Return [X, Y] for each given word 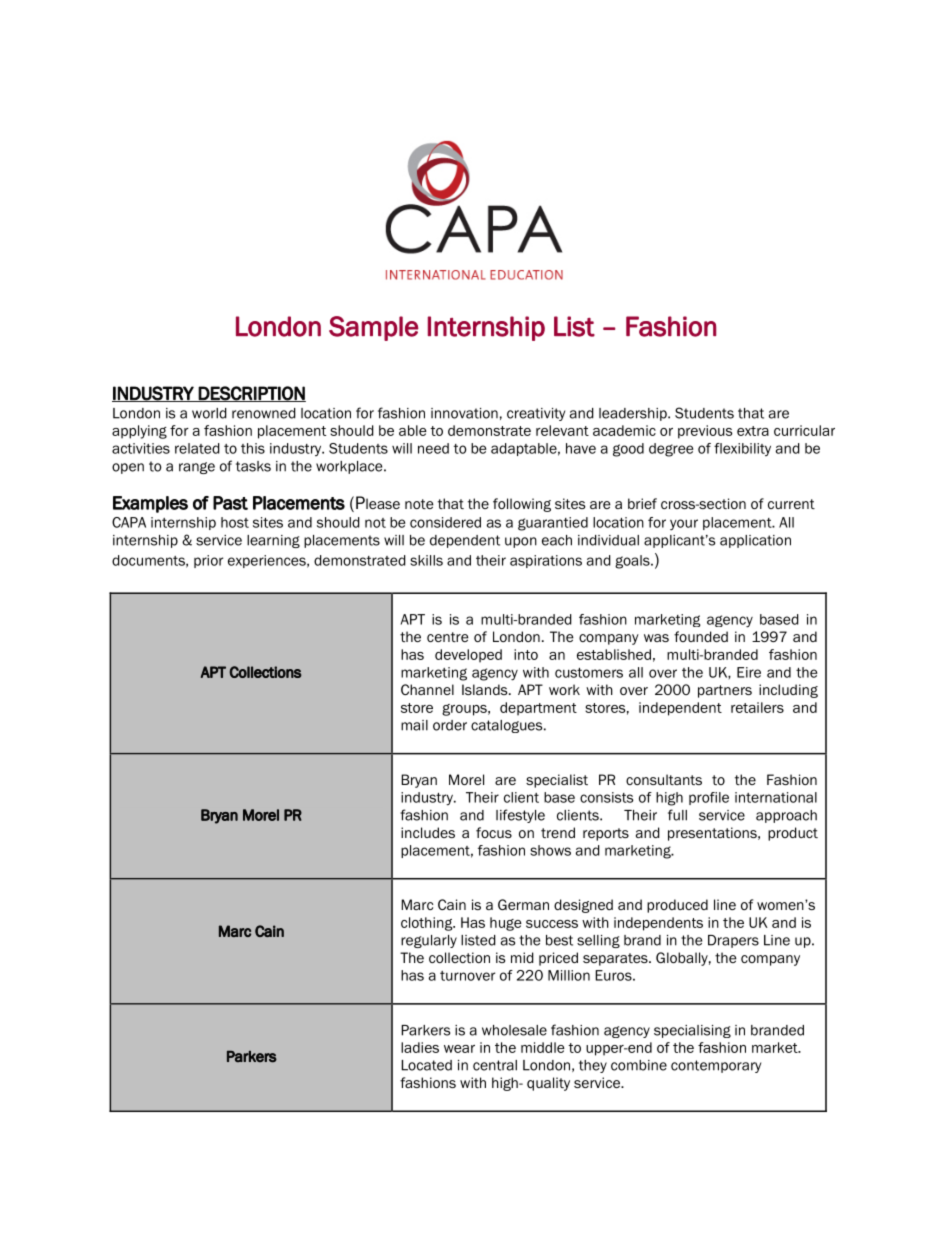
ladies [420, 1047]
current [791, 504]
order [450, 725]
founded [701, 636]
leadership [634, 414]
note [419, 504]
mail [414, 725]
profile [709, 798]
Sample [374, 328]
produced [677, 906]
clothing [428, 924]
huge [506, 924]
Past [230, 503]
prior [208, 561]
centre [448, 637]
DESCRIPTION [251, 394]
